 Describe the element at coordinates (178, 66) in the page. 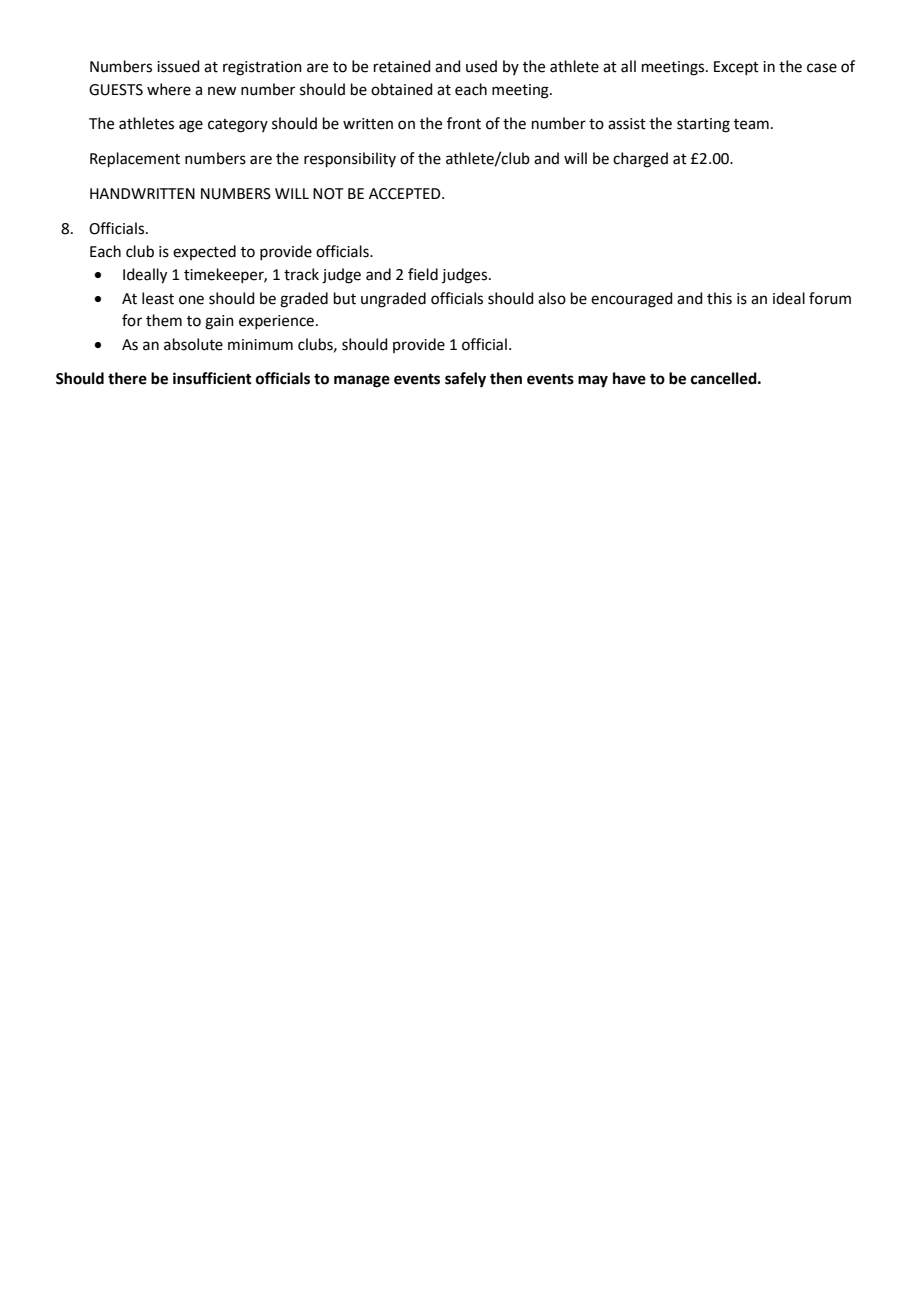

I see `issued` at that location.
